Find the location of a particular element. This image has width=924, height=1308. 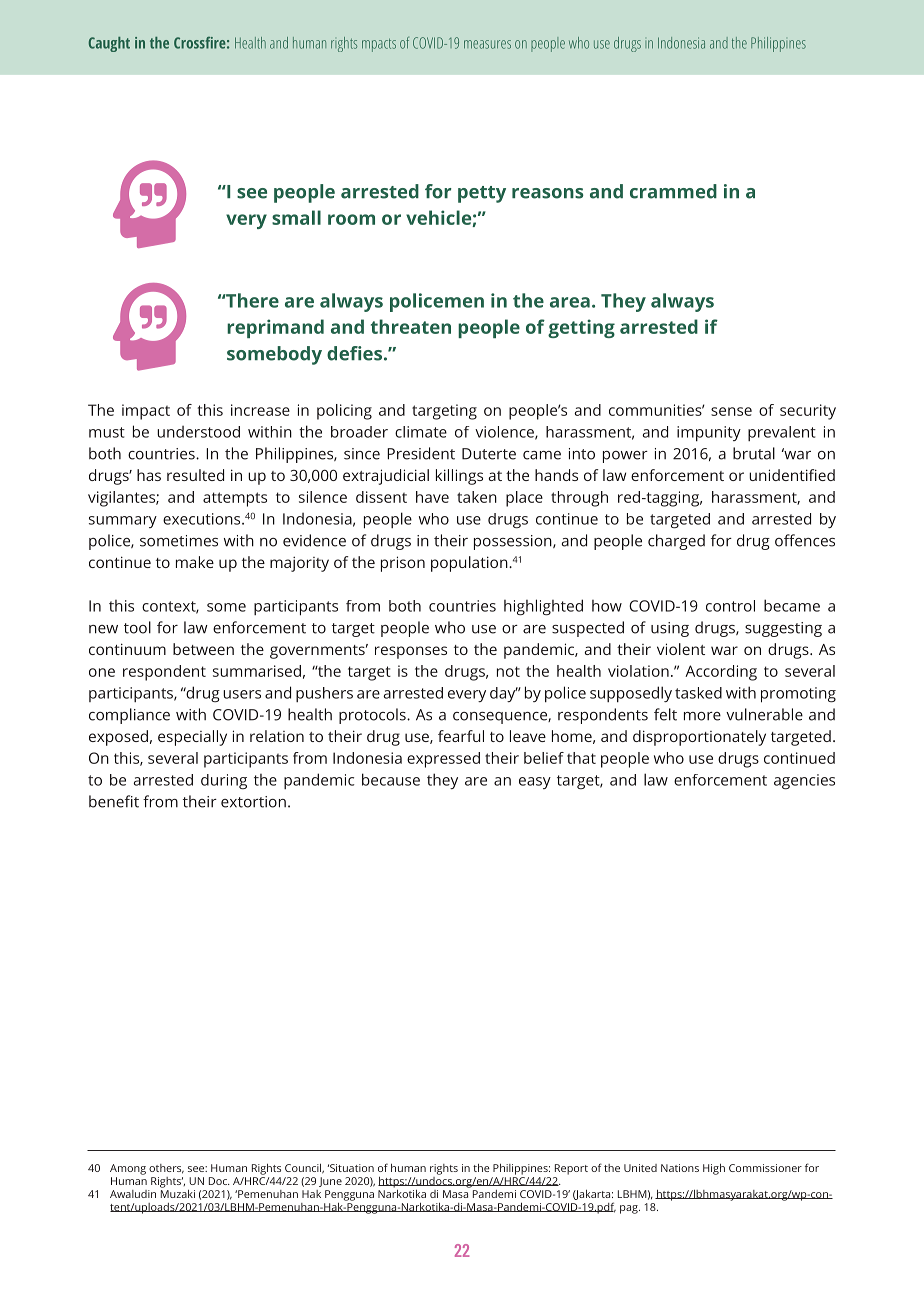

measures is located at coordinates (487, 44).
